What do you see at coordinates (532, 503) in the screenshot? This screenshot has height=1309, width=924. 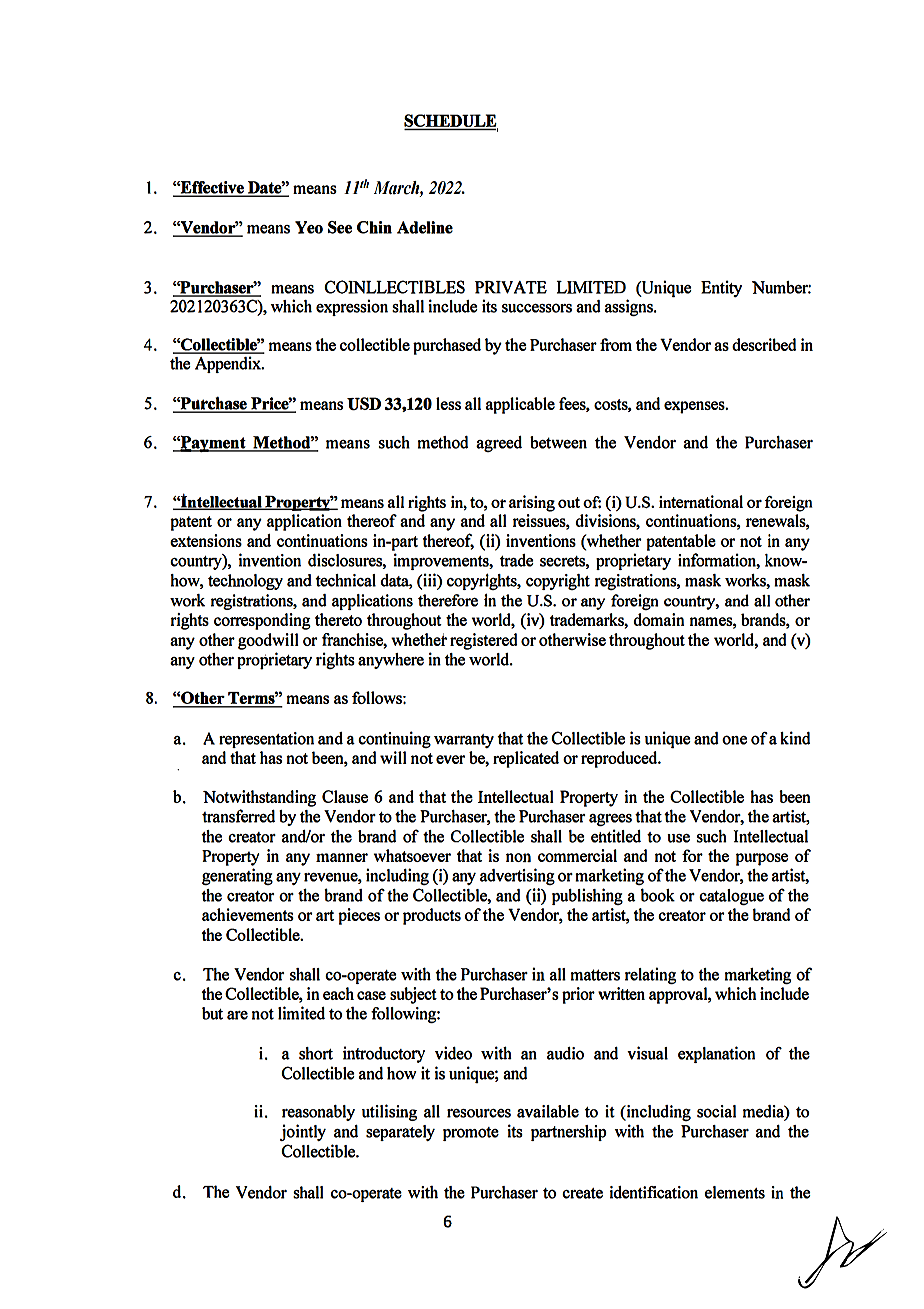 I see `arising` at bounding box center [532, 503].
